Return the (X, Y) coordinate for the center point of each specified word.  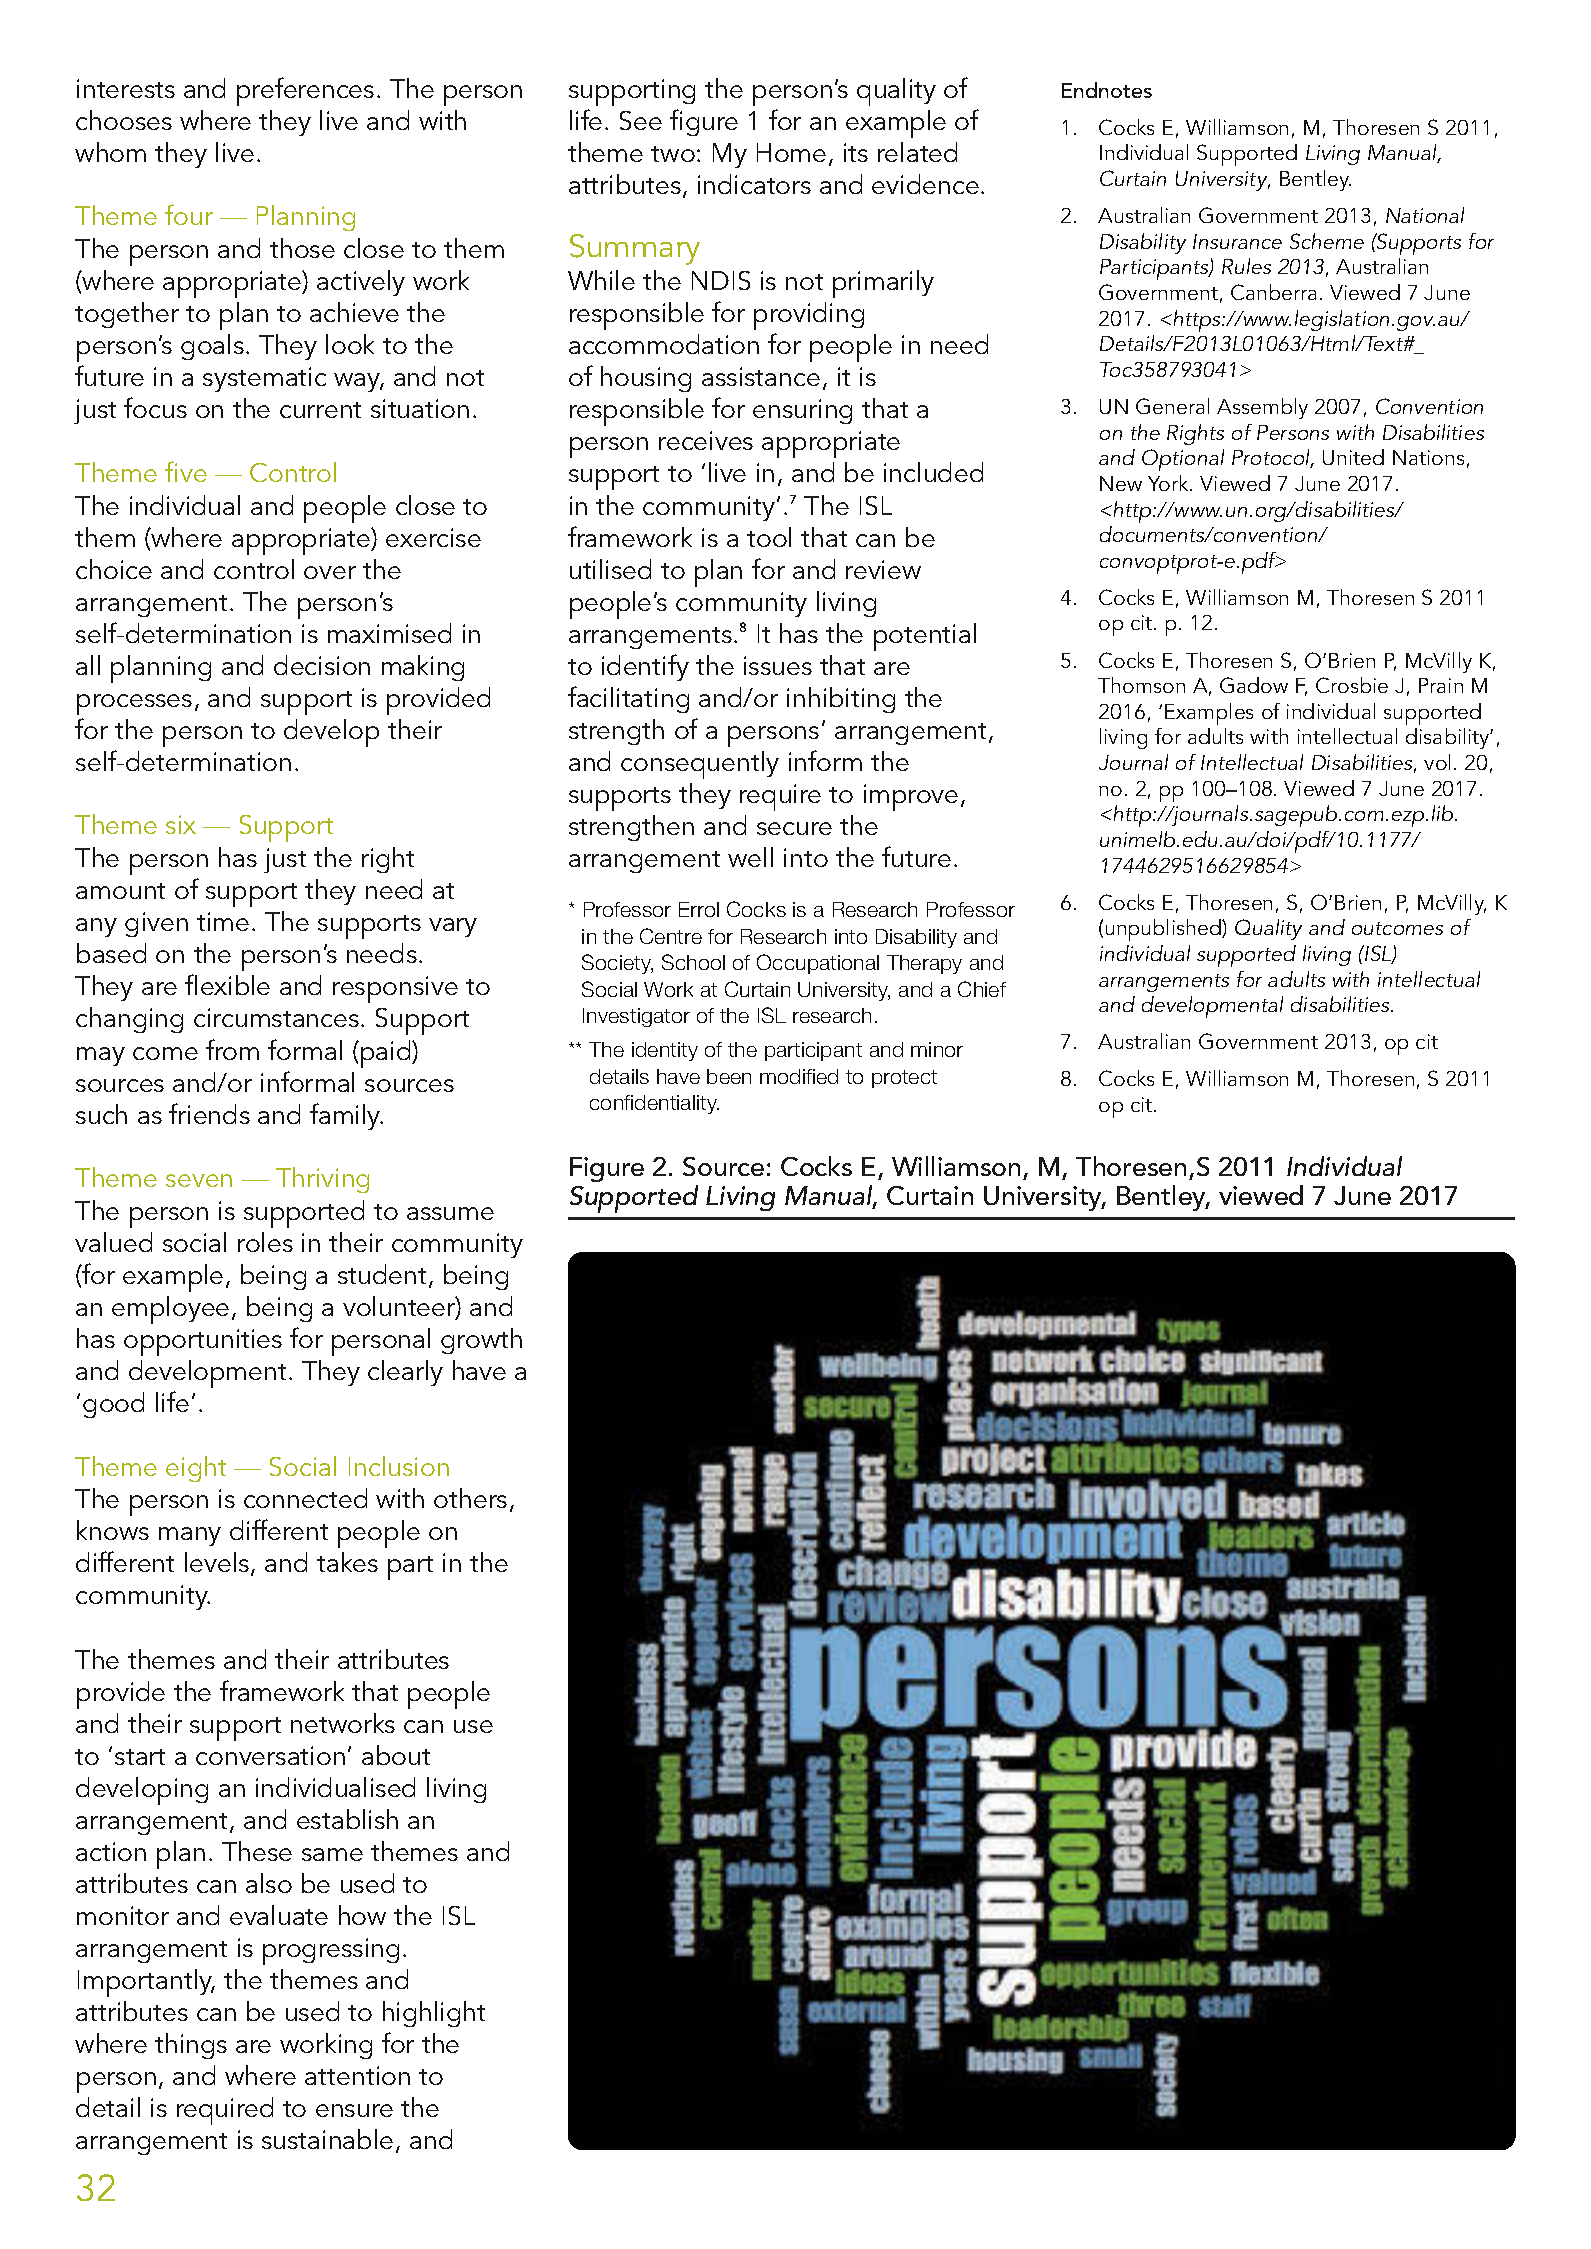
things (191, 2046)
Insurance (1237, 241)
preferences (305, 91)
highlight (434, 2014)
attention (357, 2075)
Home (791, 152)
